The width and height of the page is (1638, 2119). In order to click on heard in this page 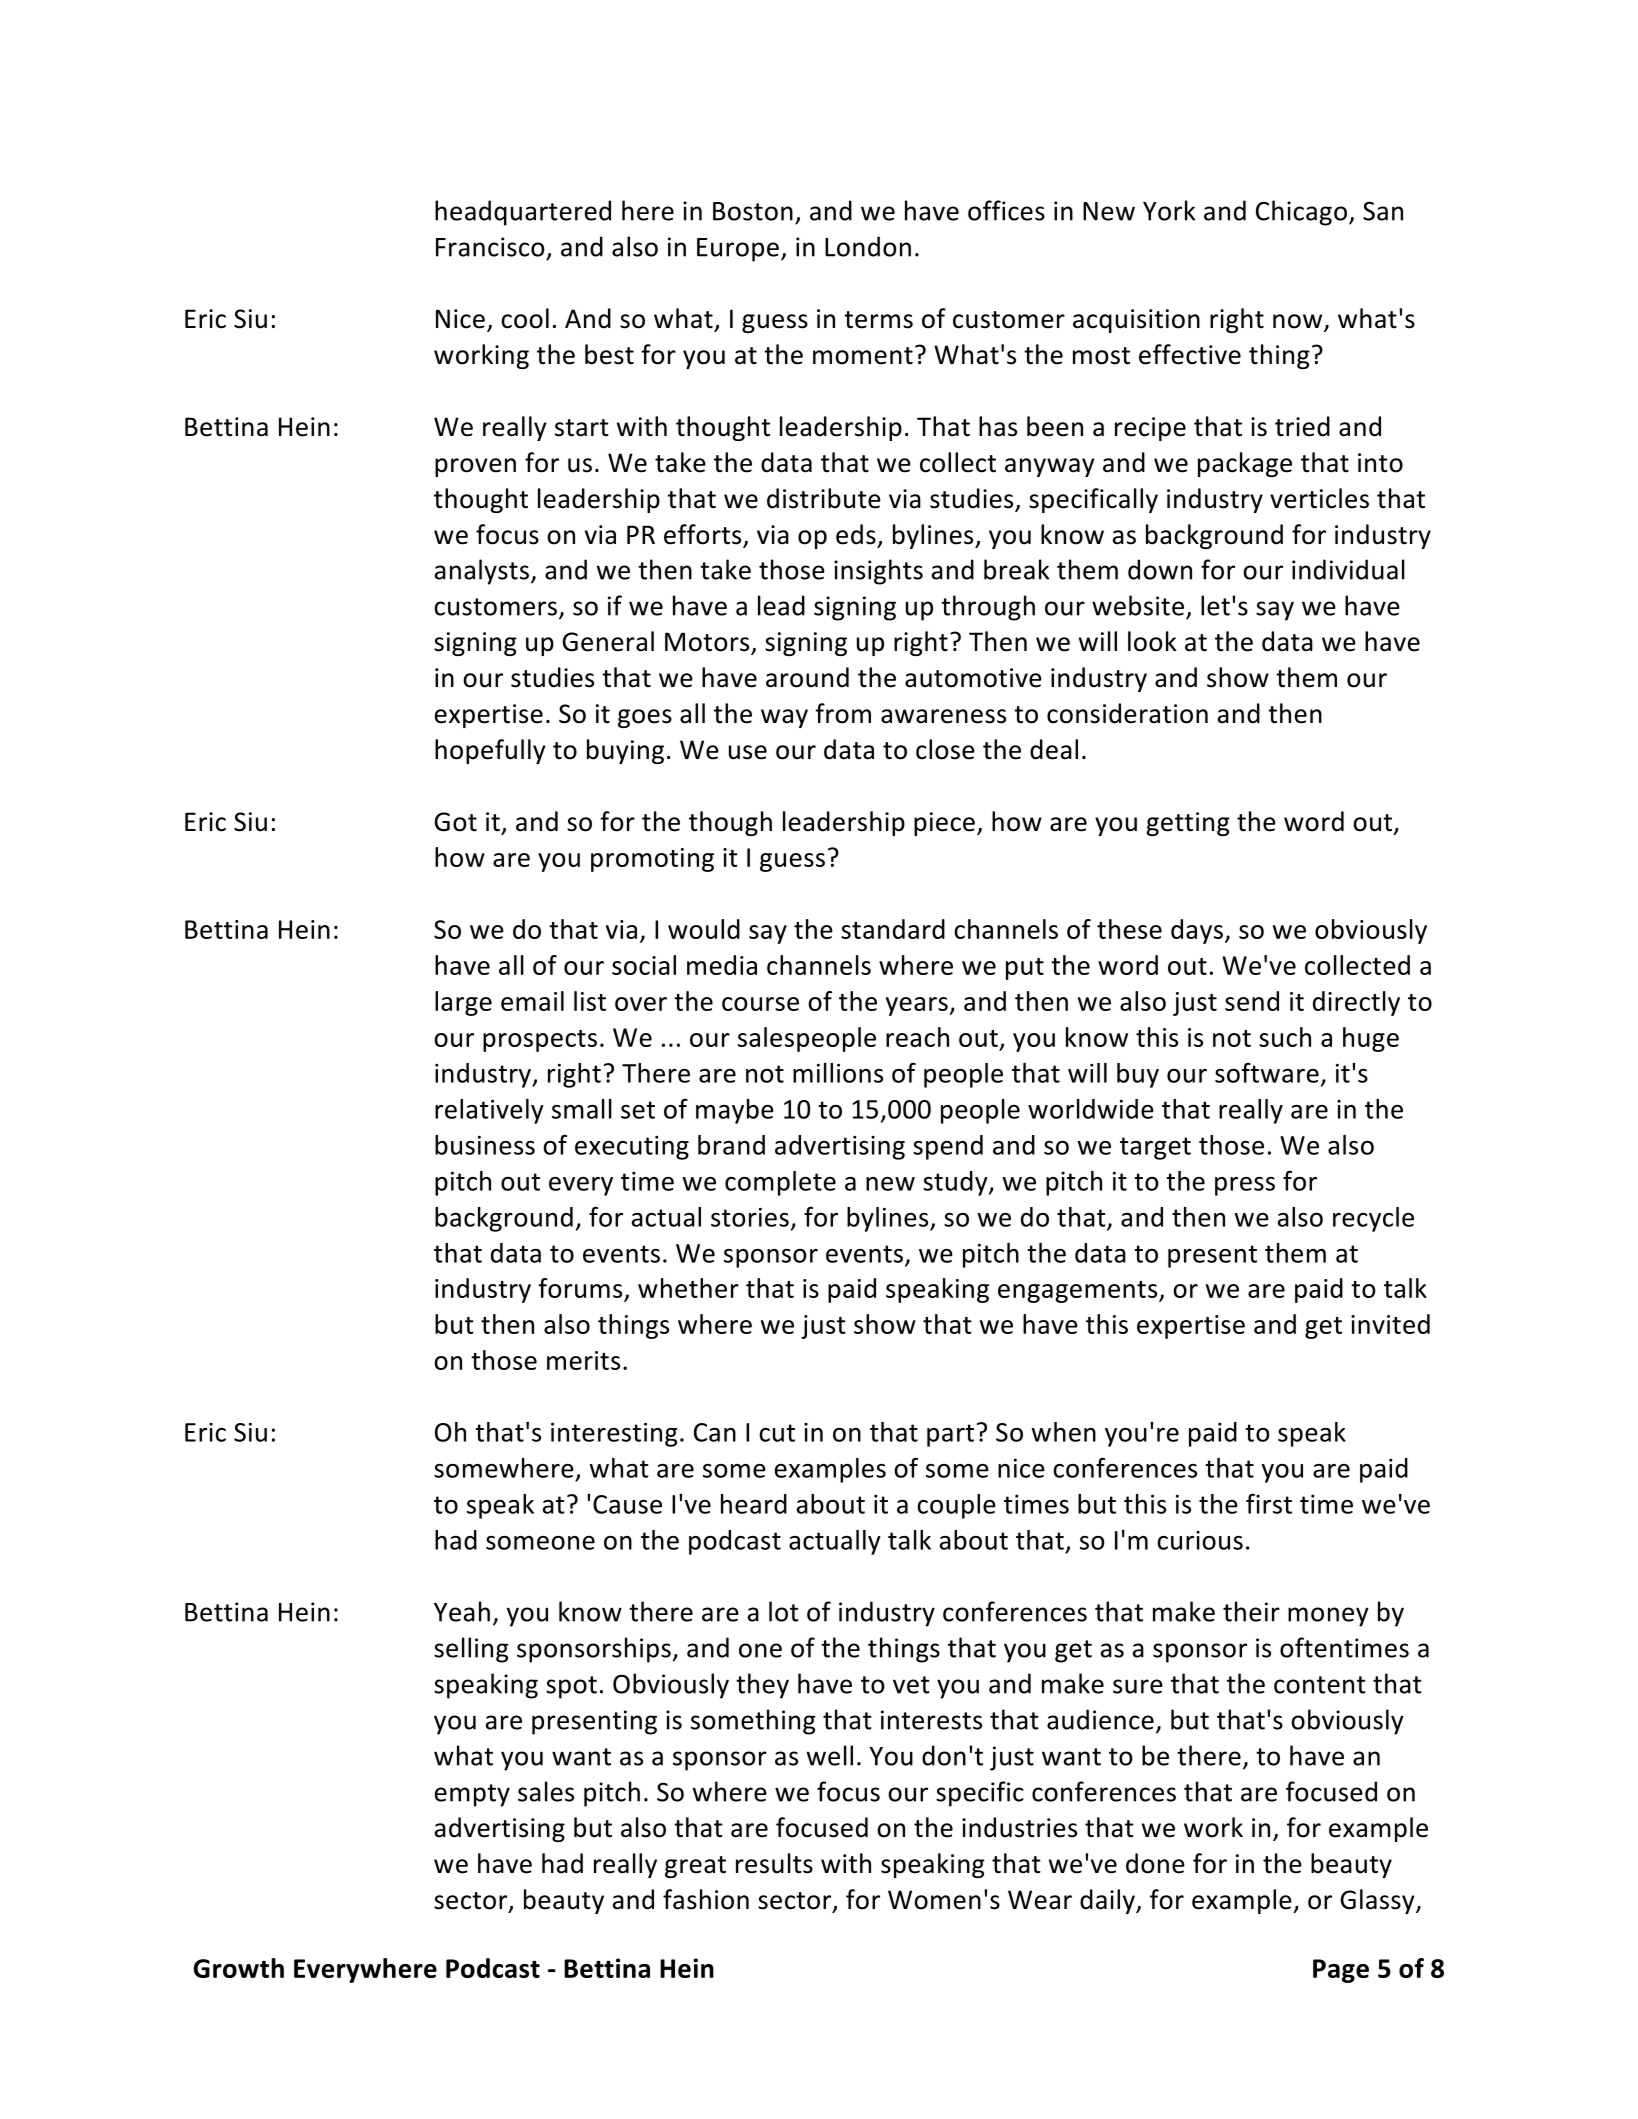, I will do `click(754, 1504)`.
